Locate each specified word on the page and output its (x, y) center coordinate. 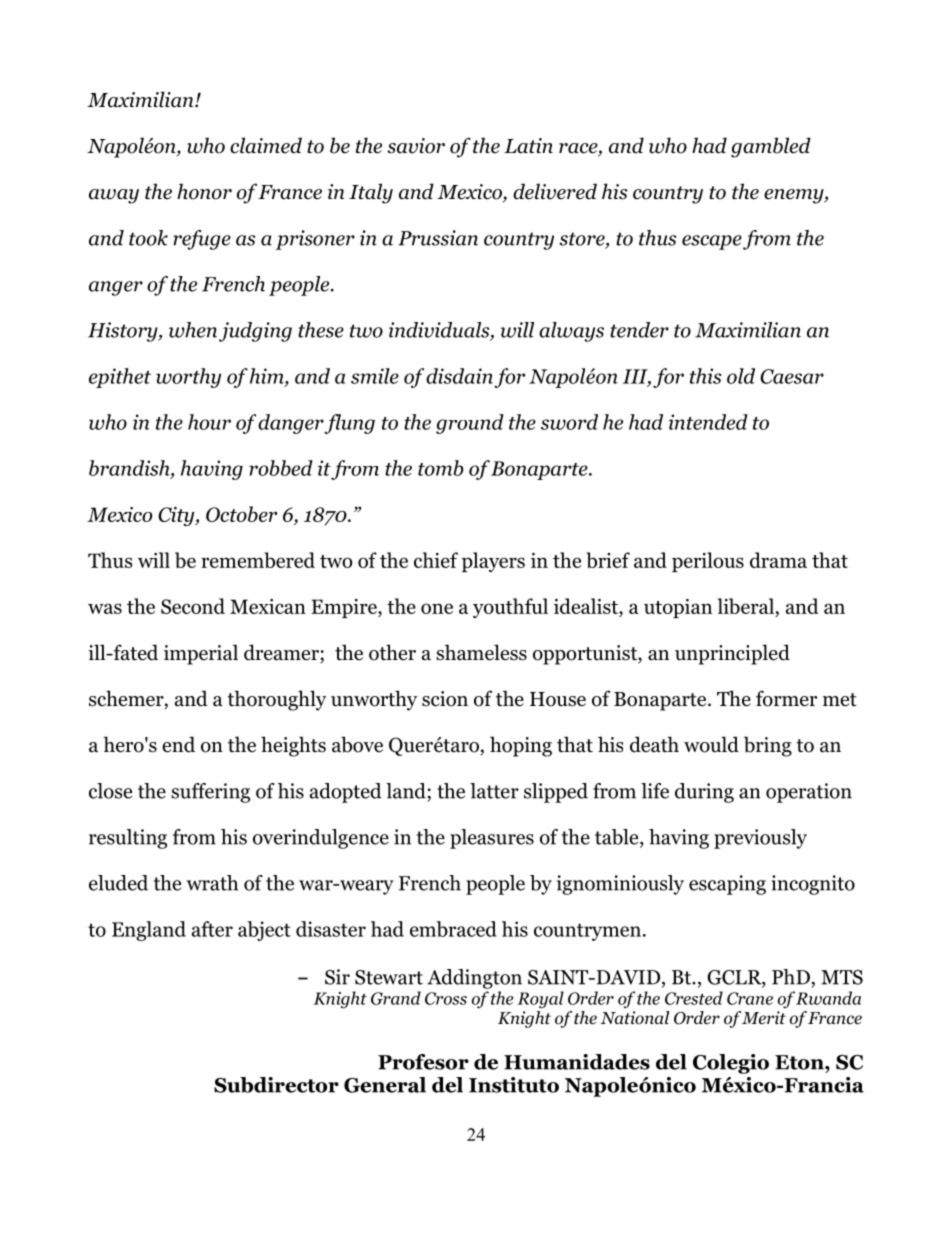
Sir (337, 977)
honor (204, 191)
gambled (771, 147)
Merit (764, 1017)
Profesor (423, 1062)
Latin (528, 146)
